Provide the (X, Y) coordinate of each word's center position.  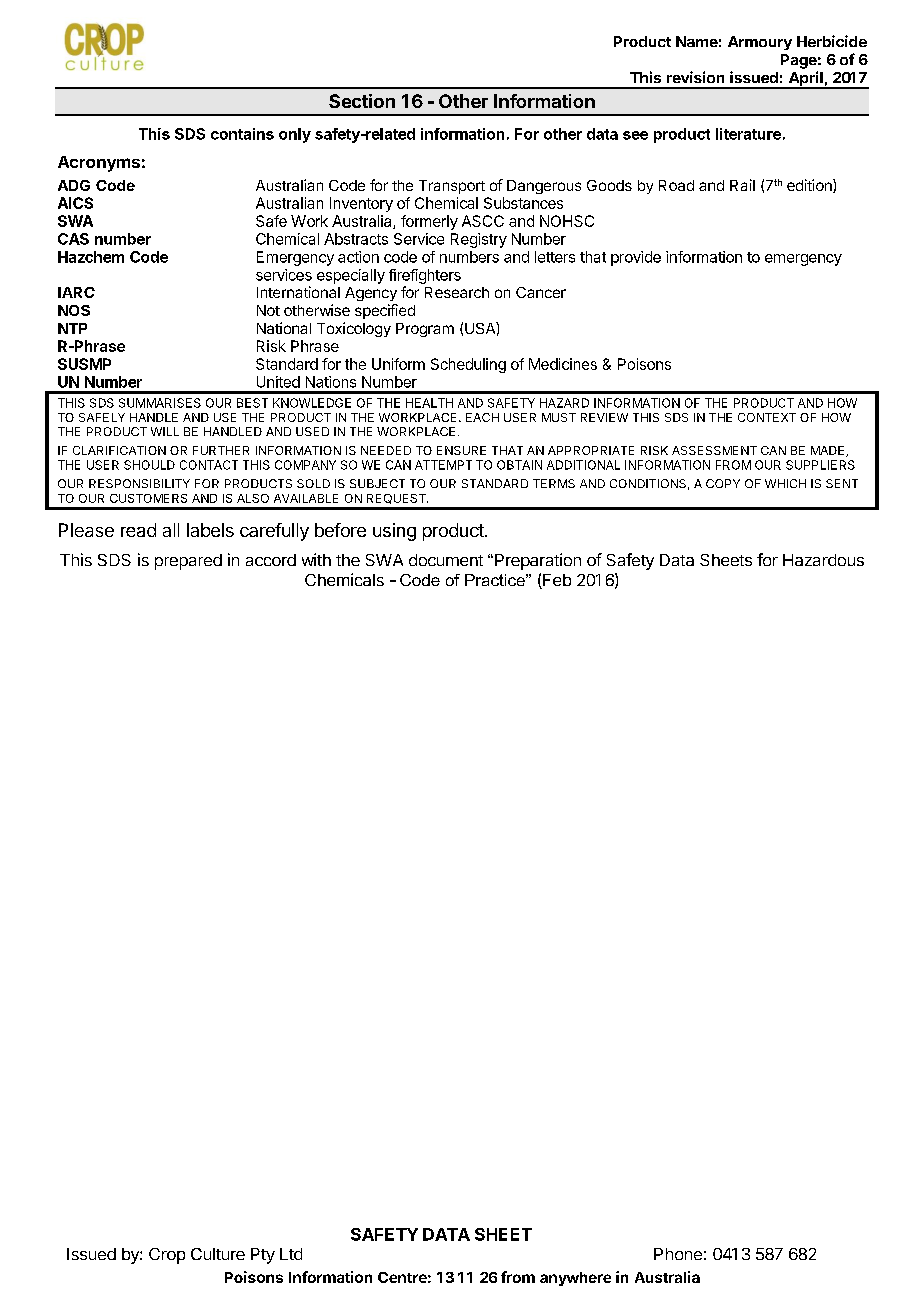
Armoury (760, 43)
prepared (188, 562)
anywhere (575, 1279)
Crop (167, 1256)
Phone (678, 1254)
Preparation (538, 561)
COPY (723, 483)
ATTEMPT (443, 465)
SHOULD (149, 465)
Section (362, 101)
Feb (556, 581)
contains (242, 134)
